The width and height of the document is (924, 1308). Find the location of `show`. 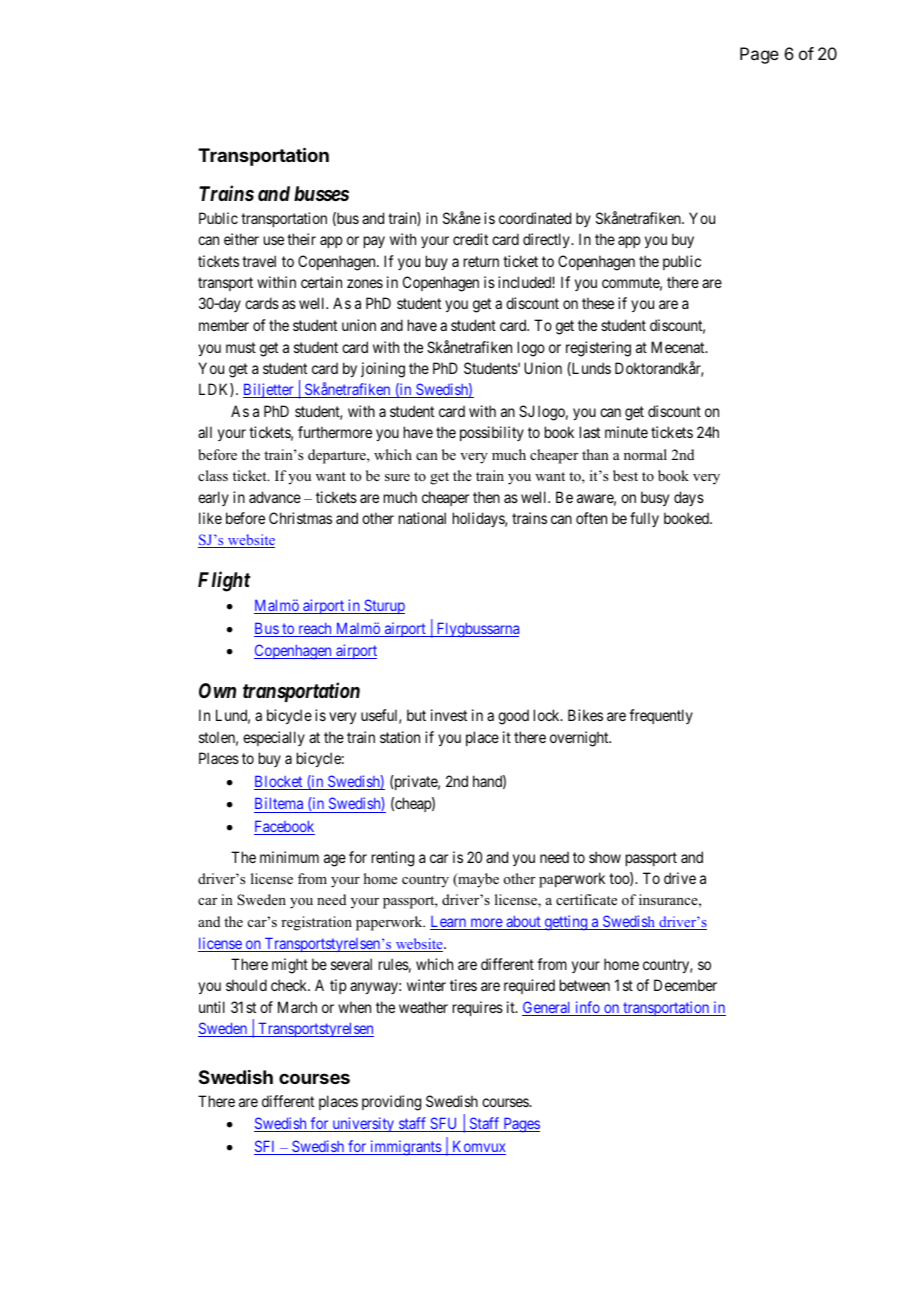

show is located at coordinates (605, 857).
